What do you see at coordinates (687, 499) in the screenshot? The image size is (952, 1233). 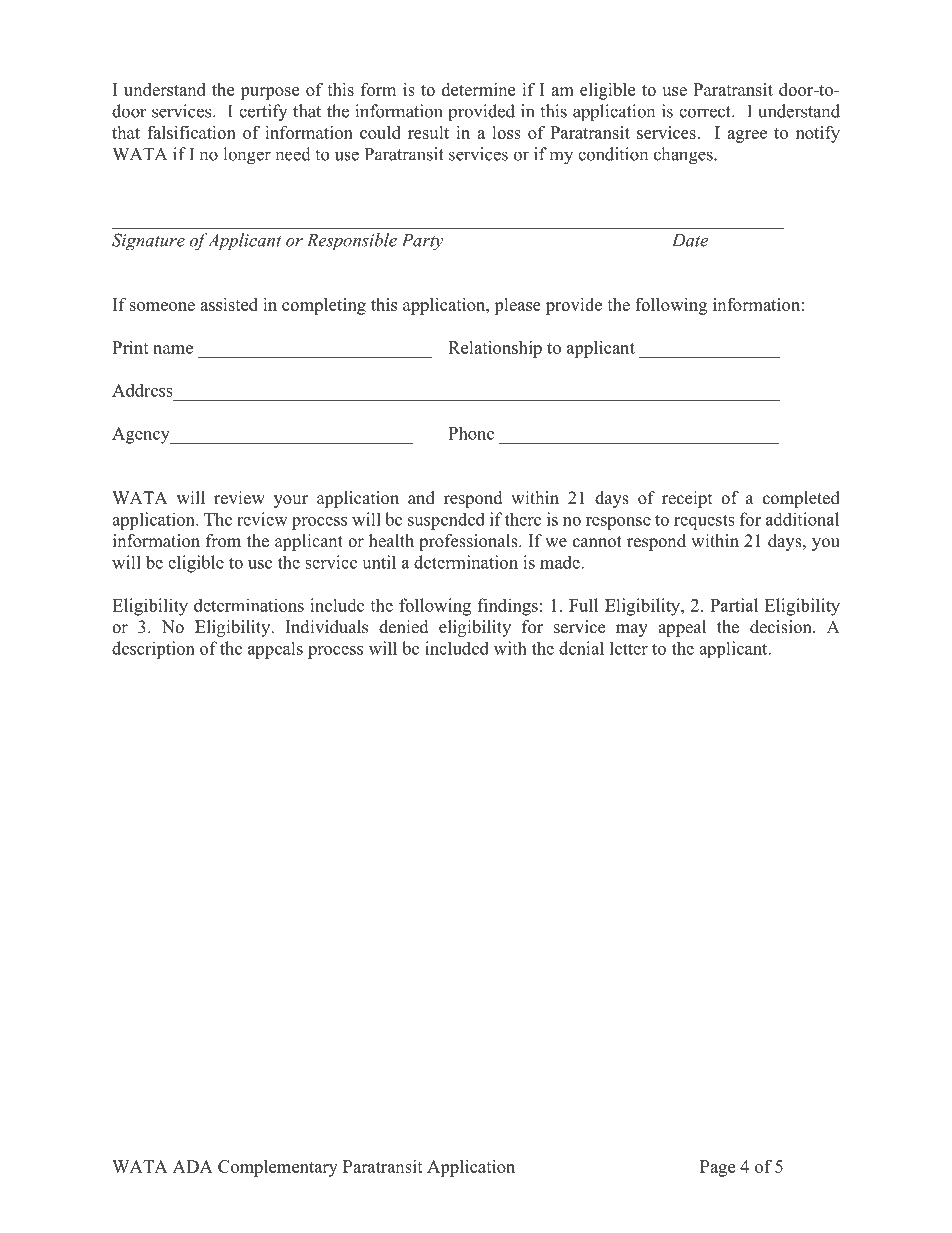 I see `receipt` at bounding box center [687, 499].
